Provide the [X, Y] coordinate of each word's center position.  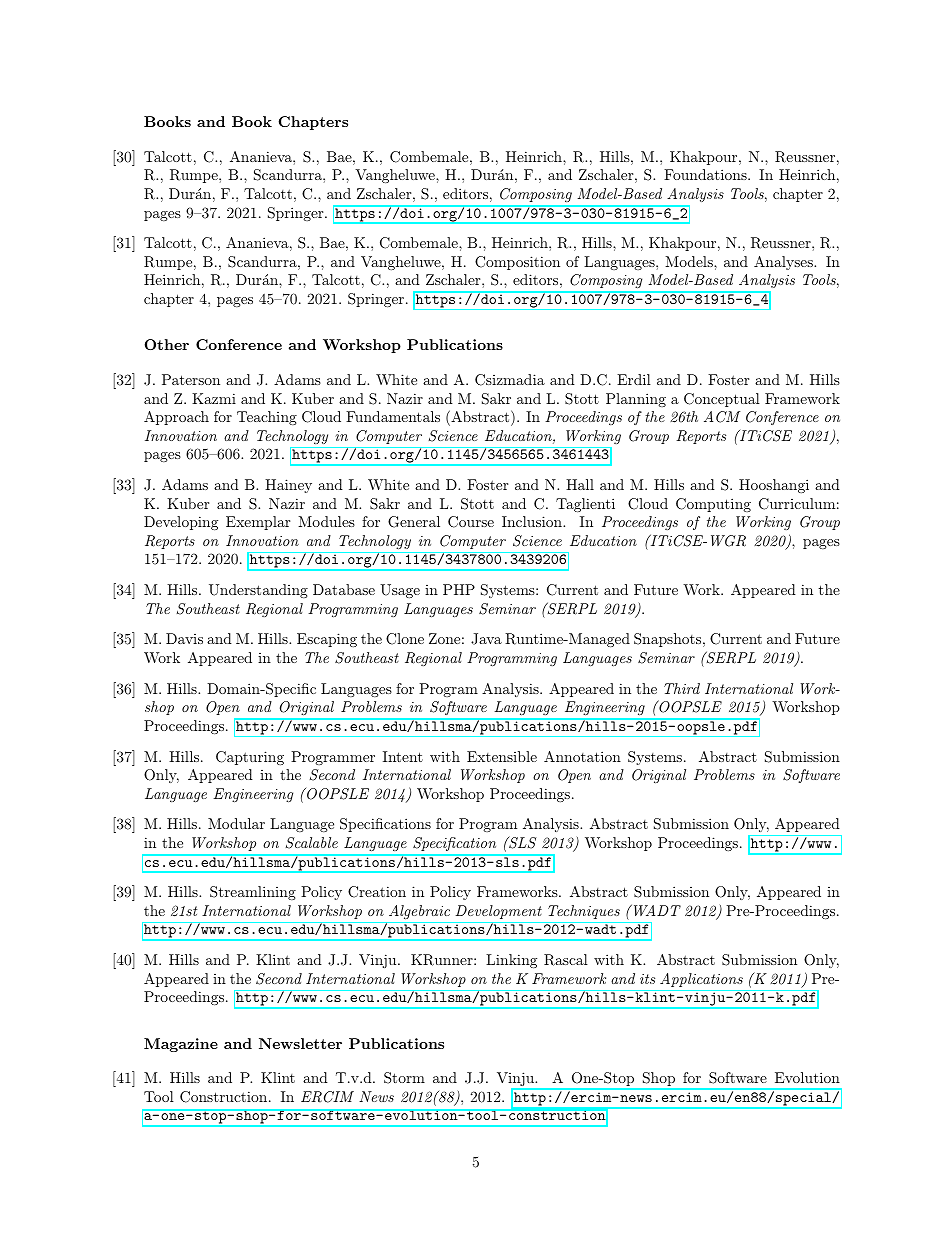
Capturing [250, 758]
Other [166, 344]
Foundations [706, 174]
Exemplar [258, 523]
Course [471, 522]
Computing [713, 505]
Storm [404, 1078]
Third [682, 688]
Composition [517, 263]
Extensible [502, 756]
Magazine [181, 1045]
